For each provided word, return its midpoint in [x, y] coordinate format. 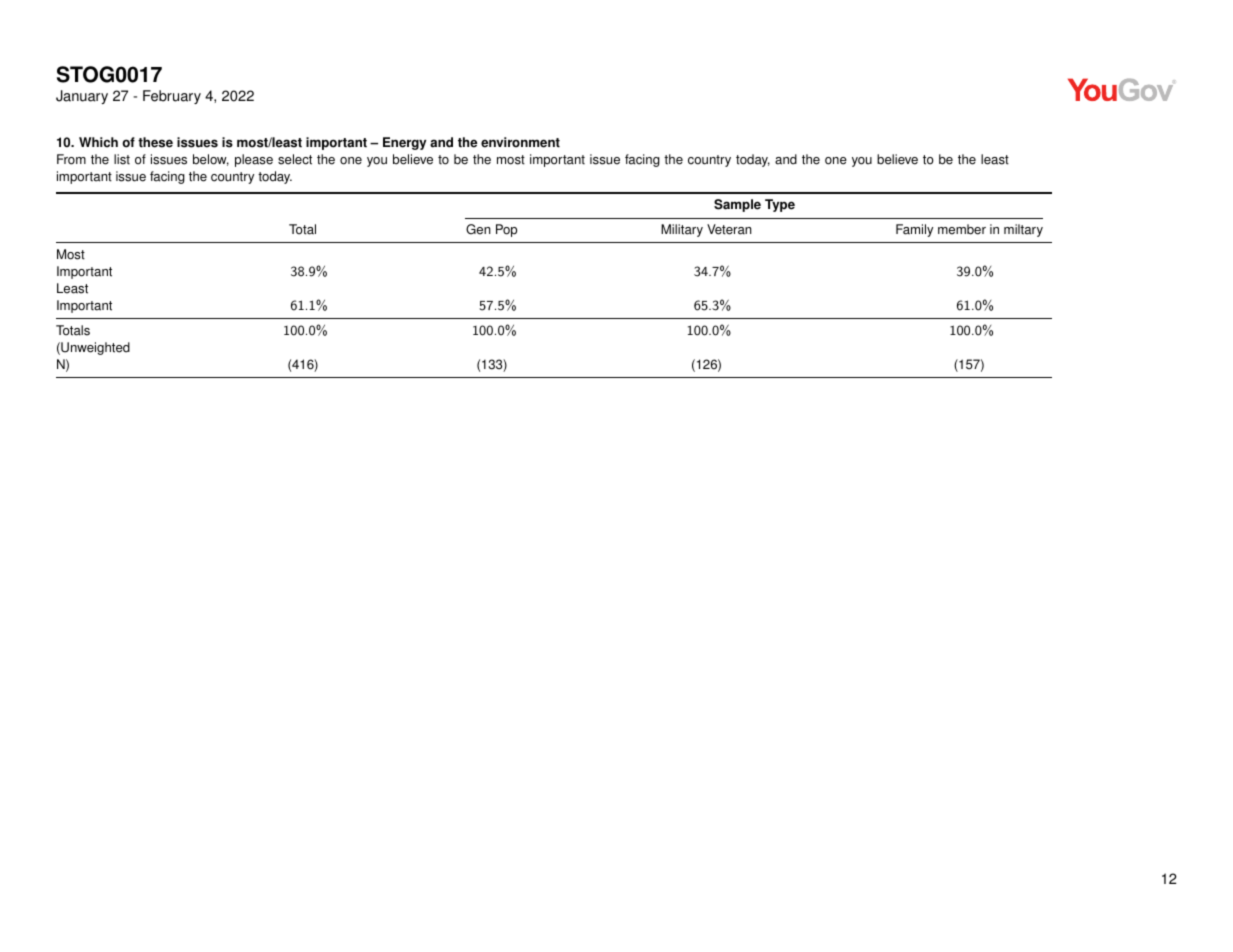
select [295, 159]
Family [914, 230]
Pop [506, 230]
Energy [404, 143]
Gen [478, 229]
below [211, 160]
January [82, 97]
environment [520, 142]
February [172, 97]
